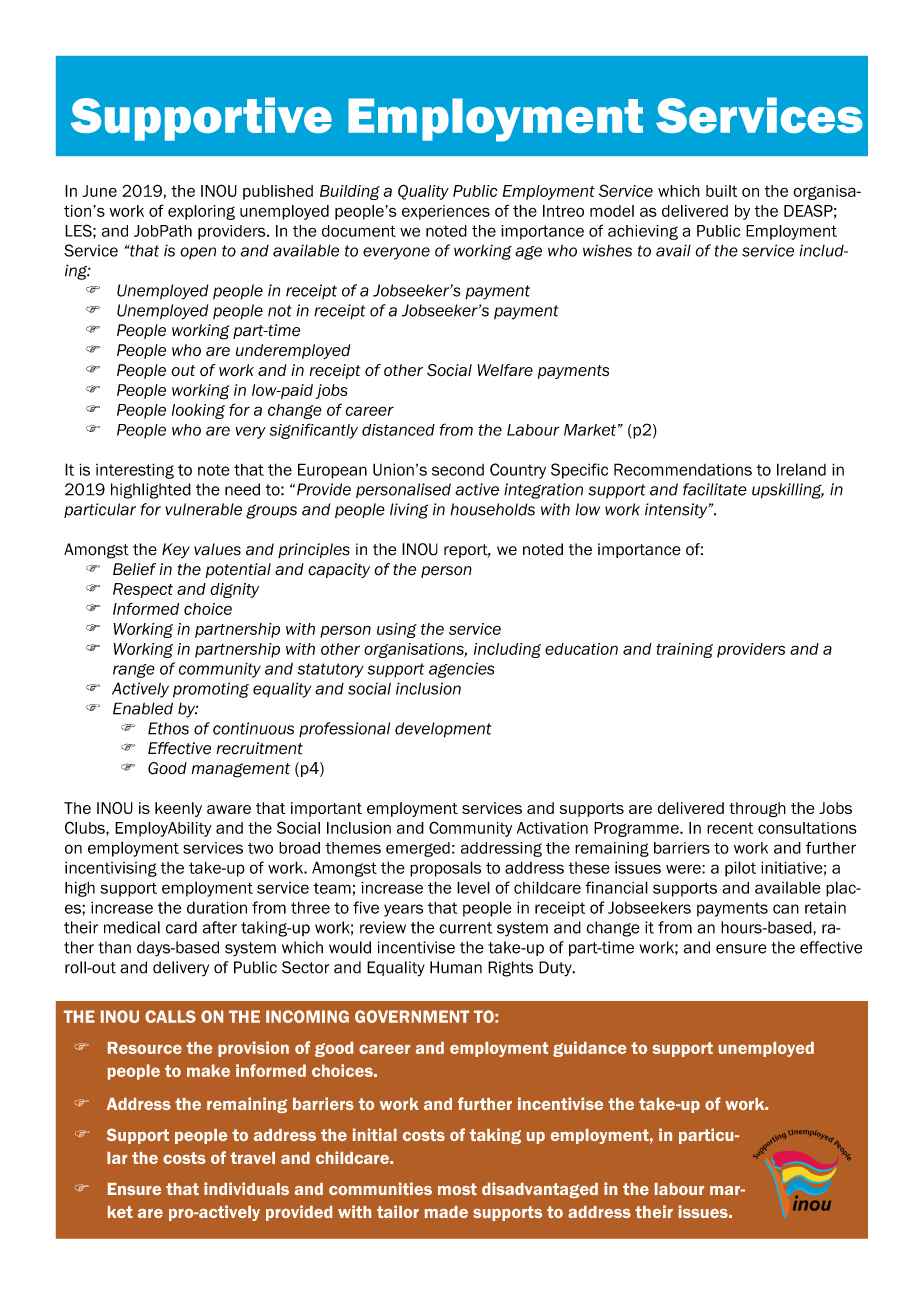  Describe the element at coordinates (721, 191) in the document. I see `built` at that location.
